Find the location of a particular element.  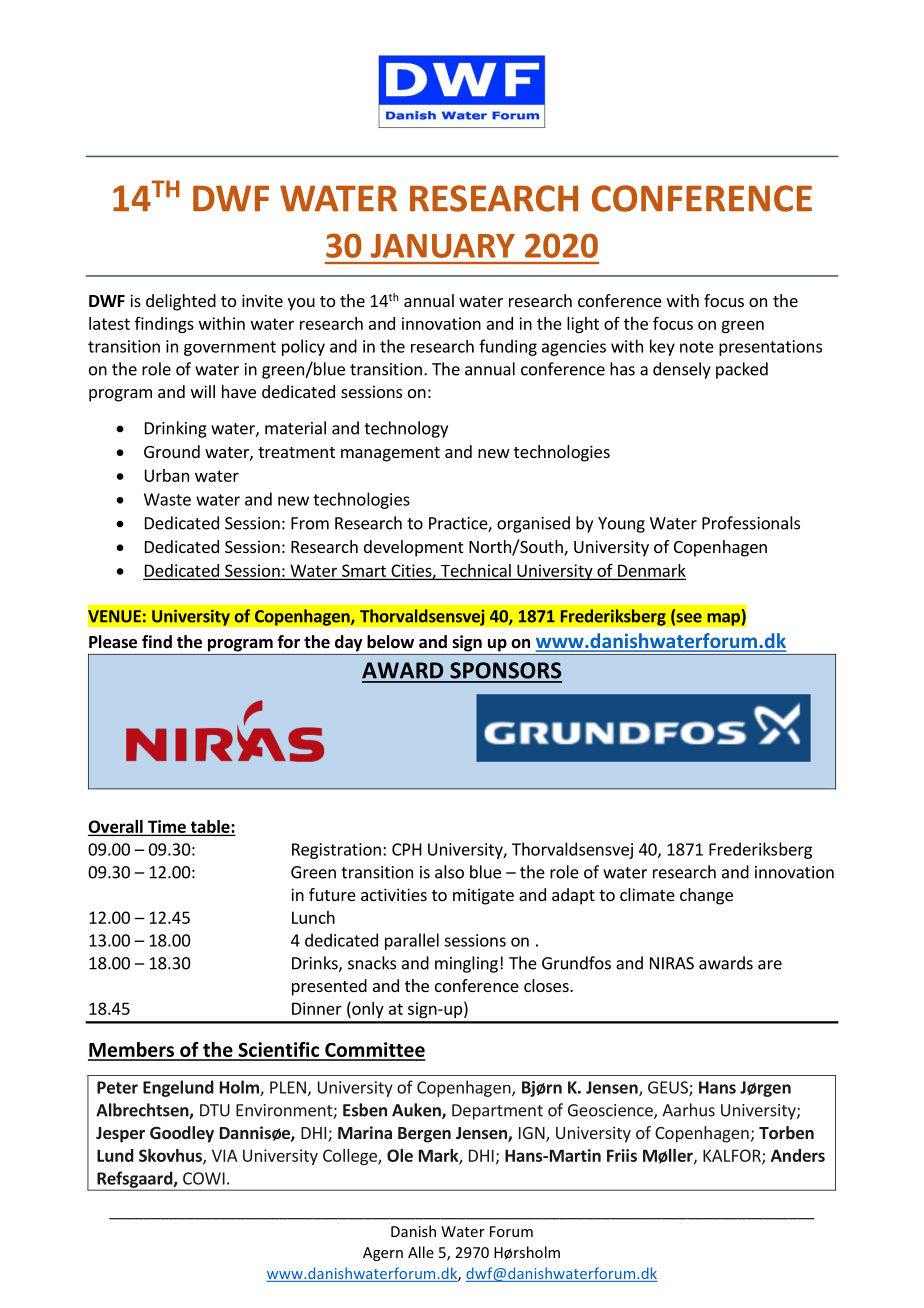

Waste is located at coordinates (167, 499).
